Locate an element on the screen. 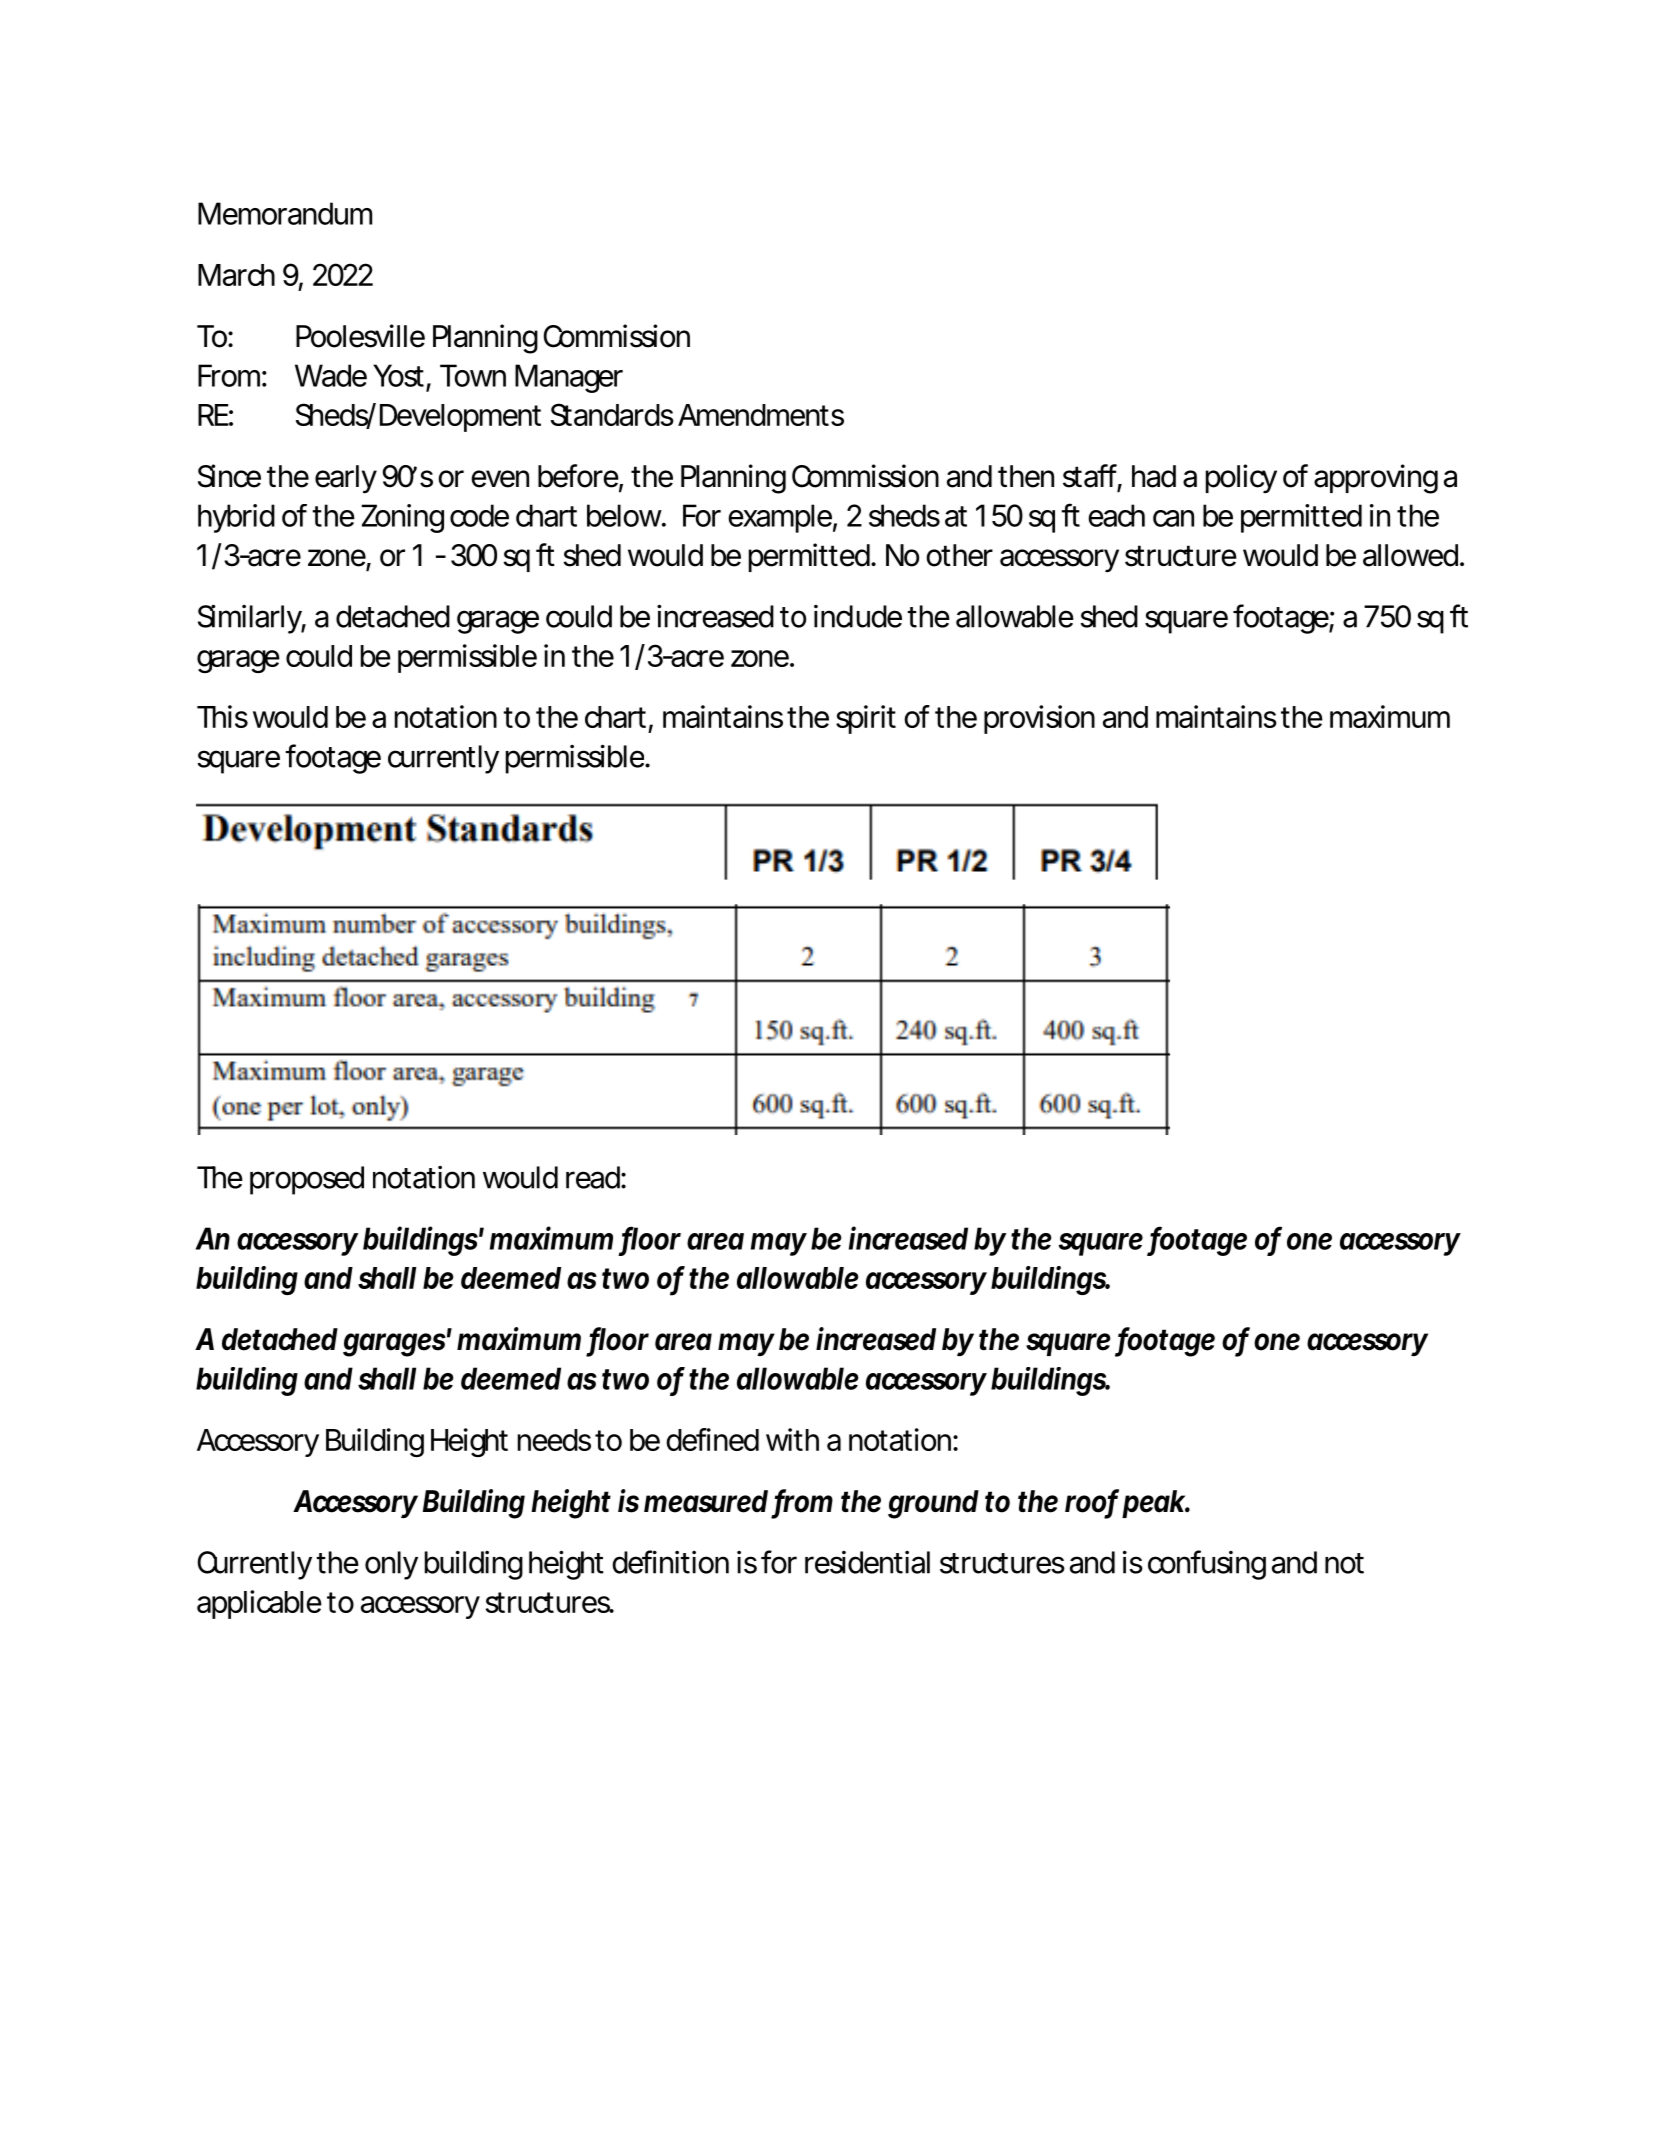  spirit is located at coordinates (866, 719).
